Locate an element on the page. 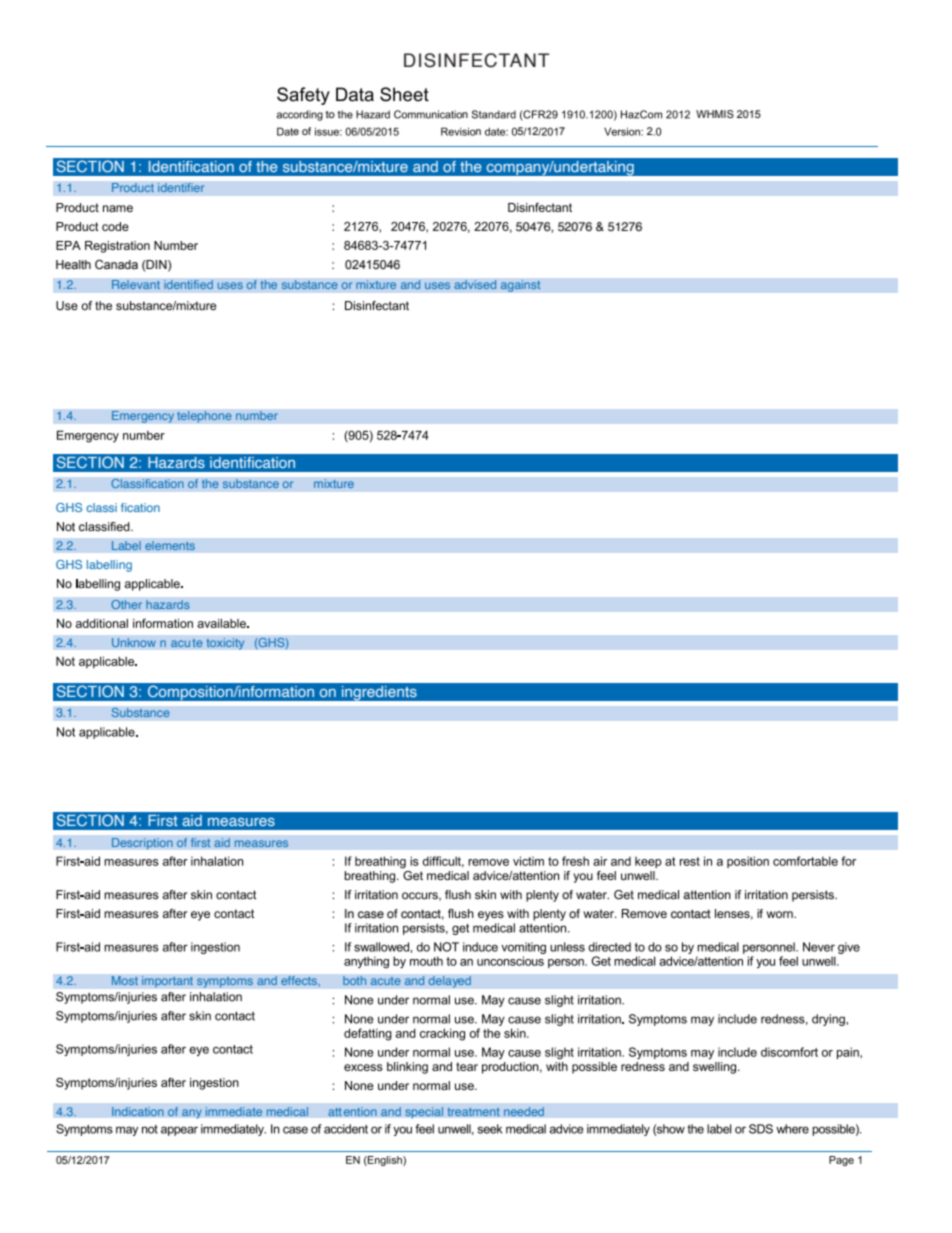  Relevant is located at coordinates (135, 285).
